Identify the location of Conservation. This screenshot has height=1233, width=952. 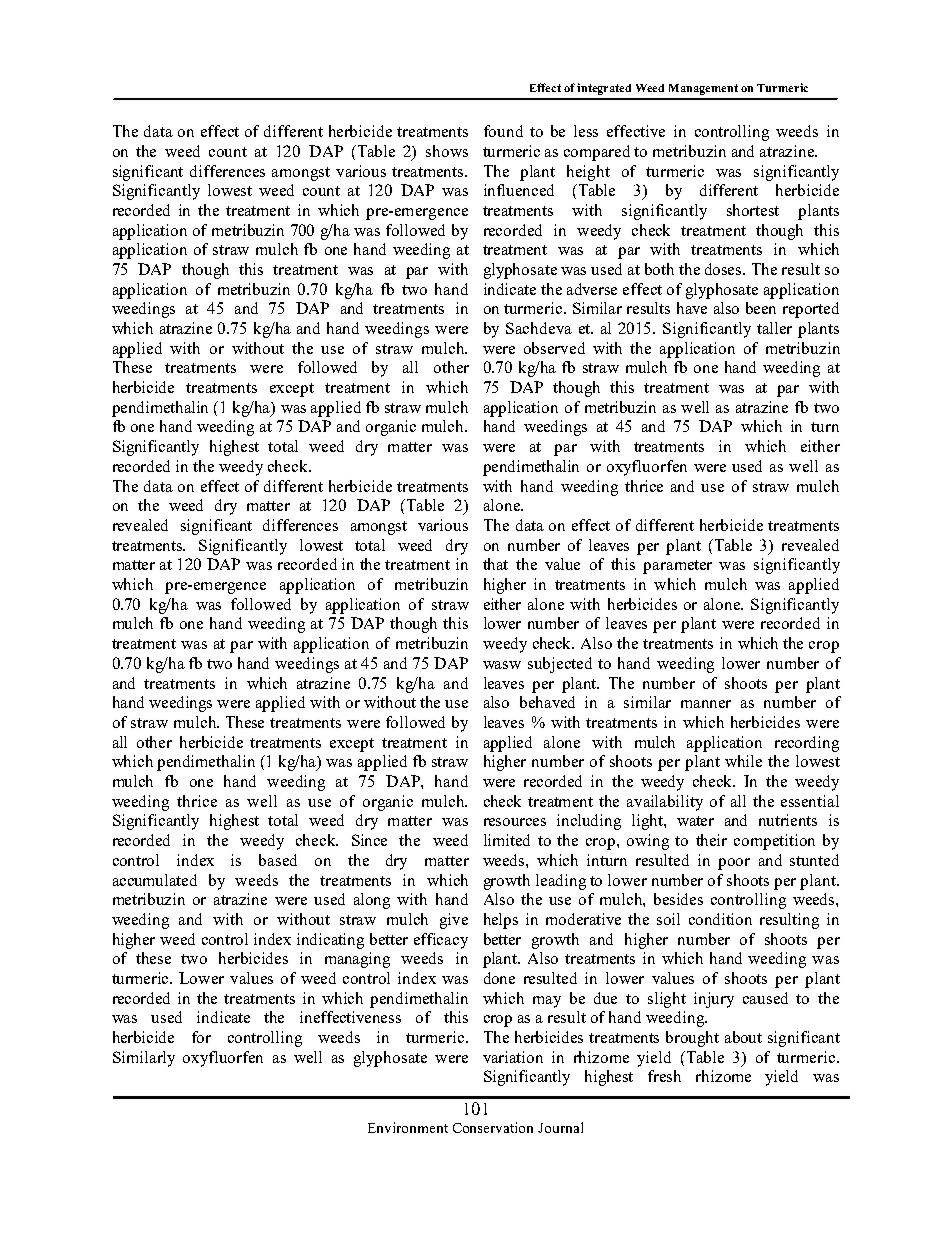
(493, 1127).
